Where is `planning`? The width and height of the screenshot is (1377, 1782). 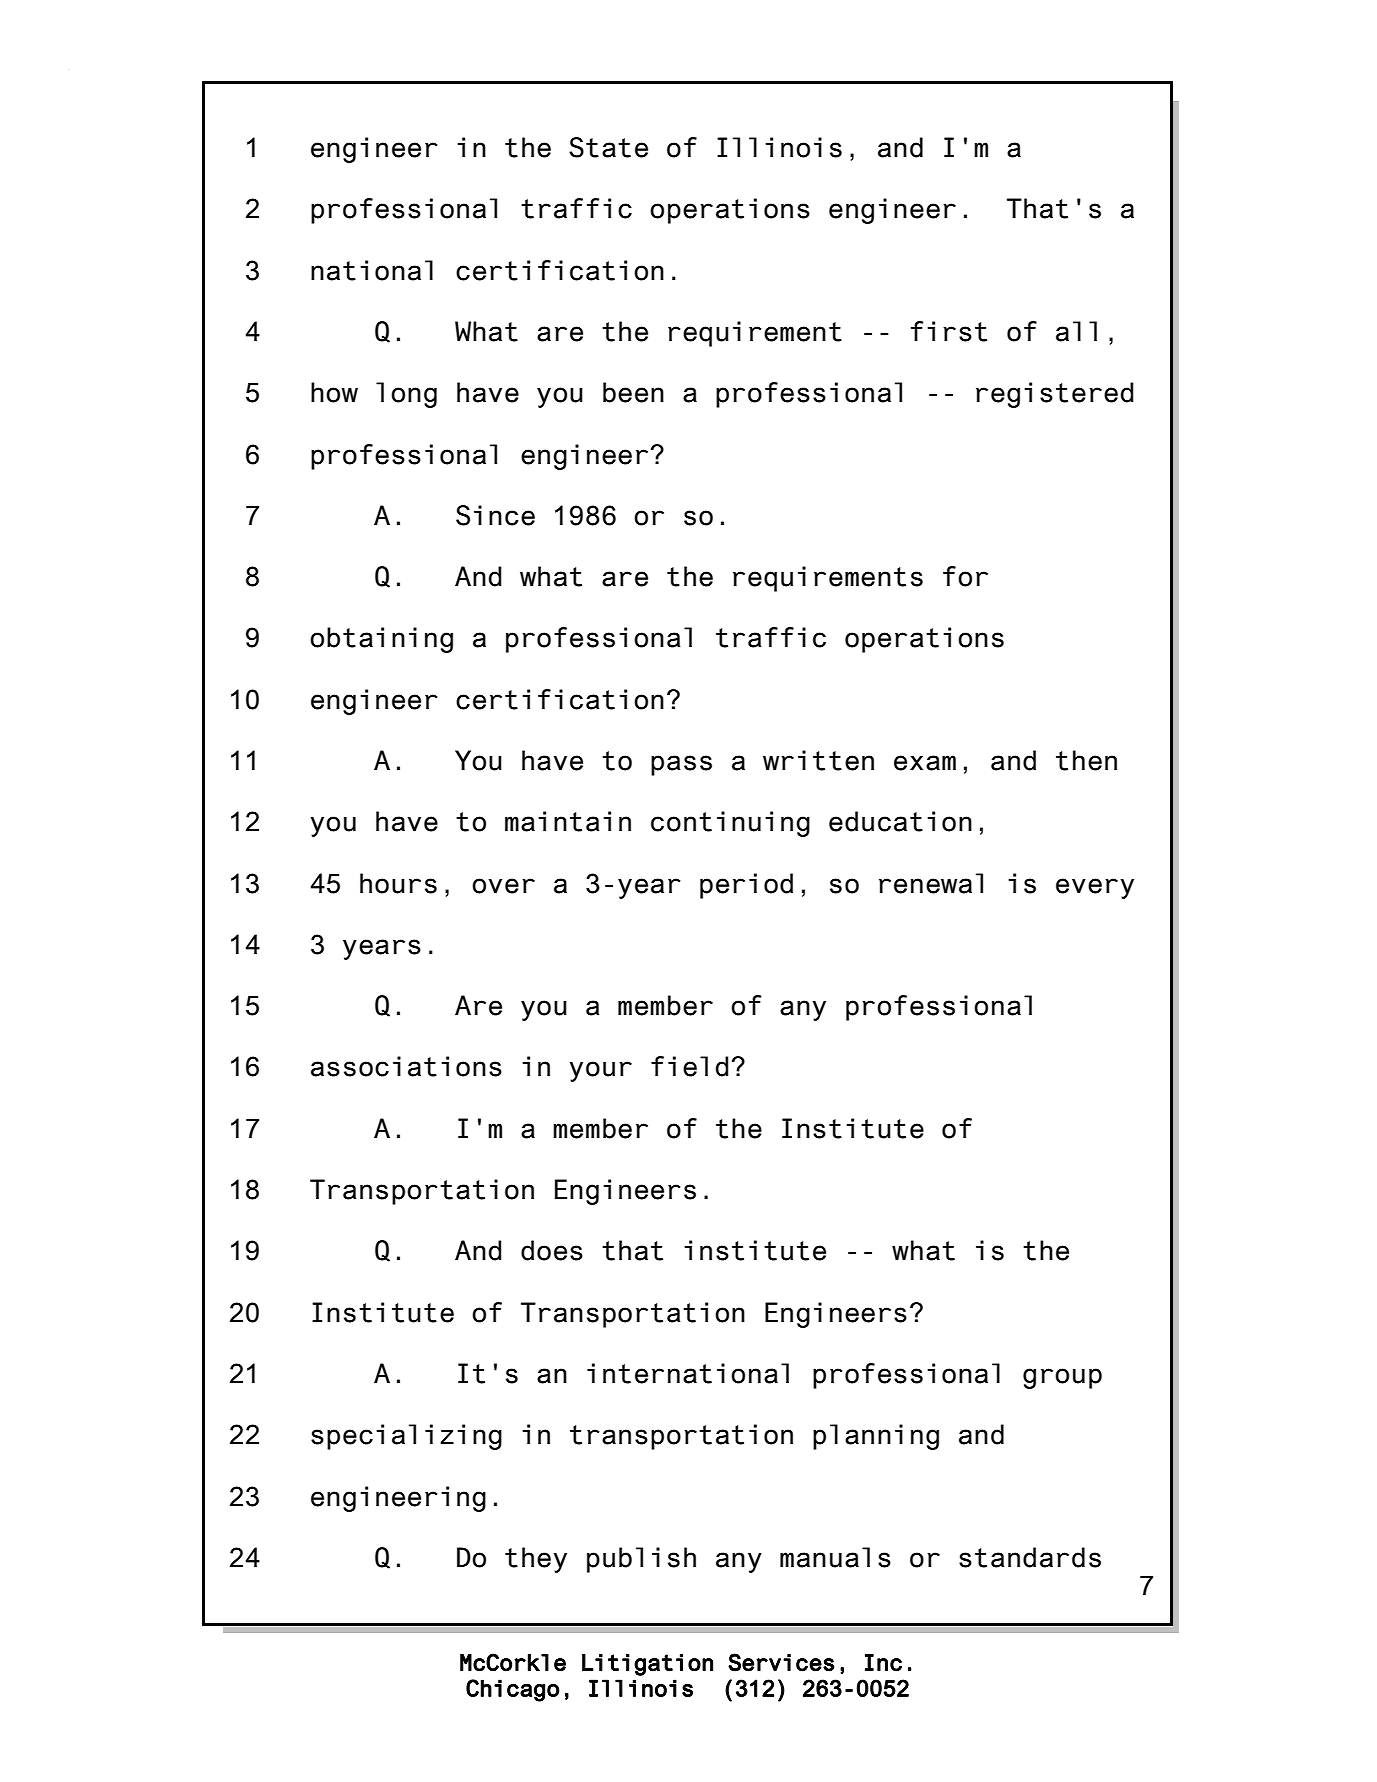
planning is located at coordinates (876, 1437).
